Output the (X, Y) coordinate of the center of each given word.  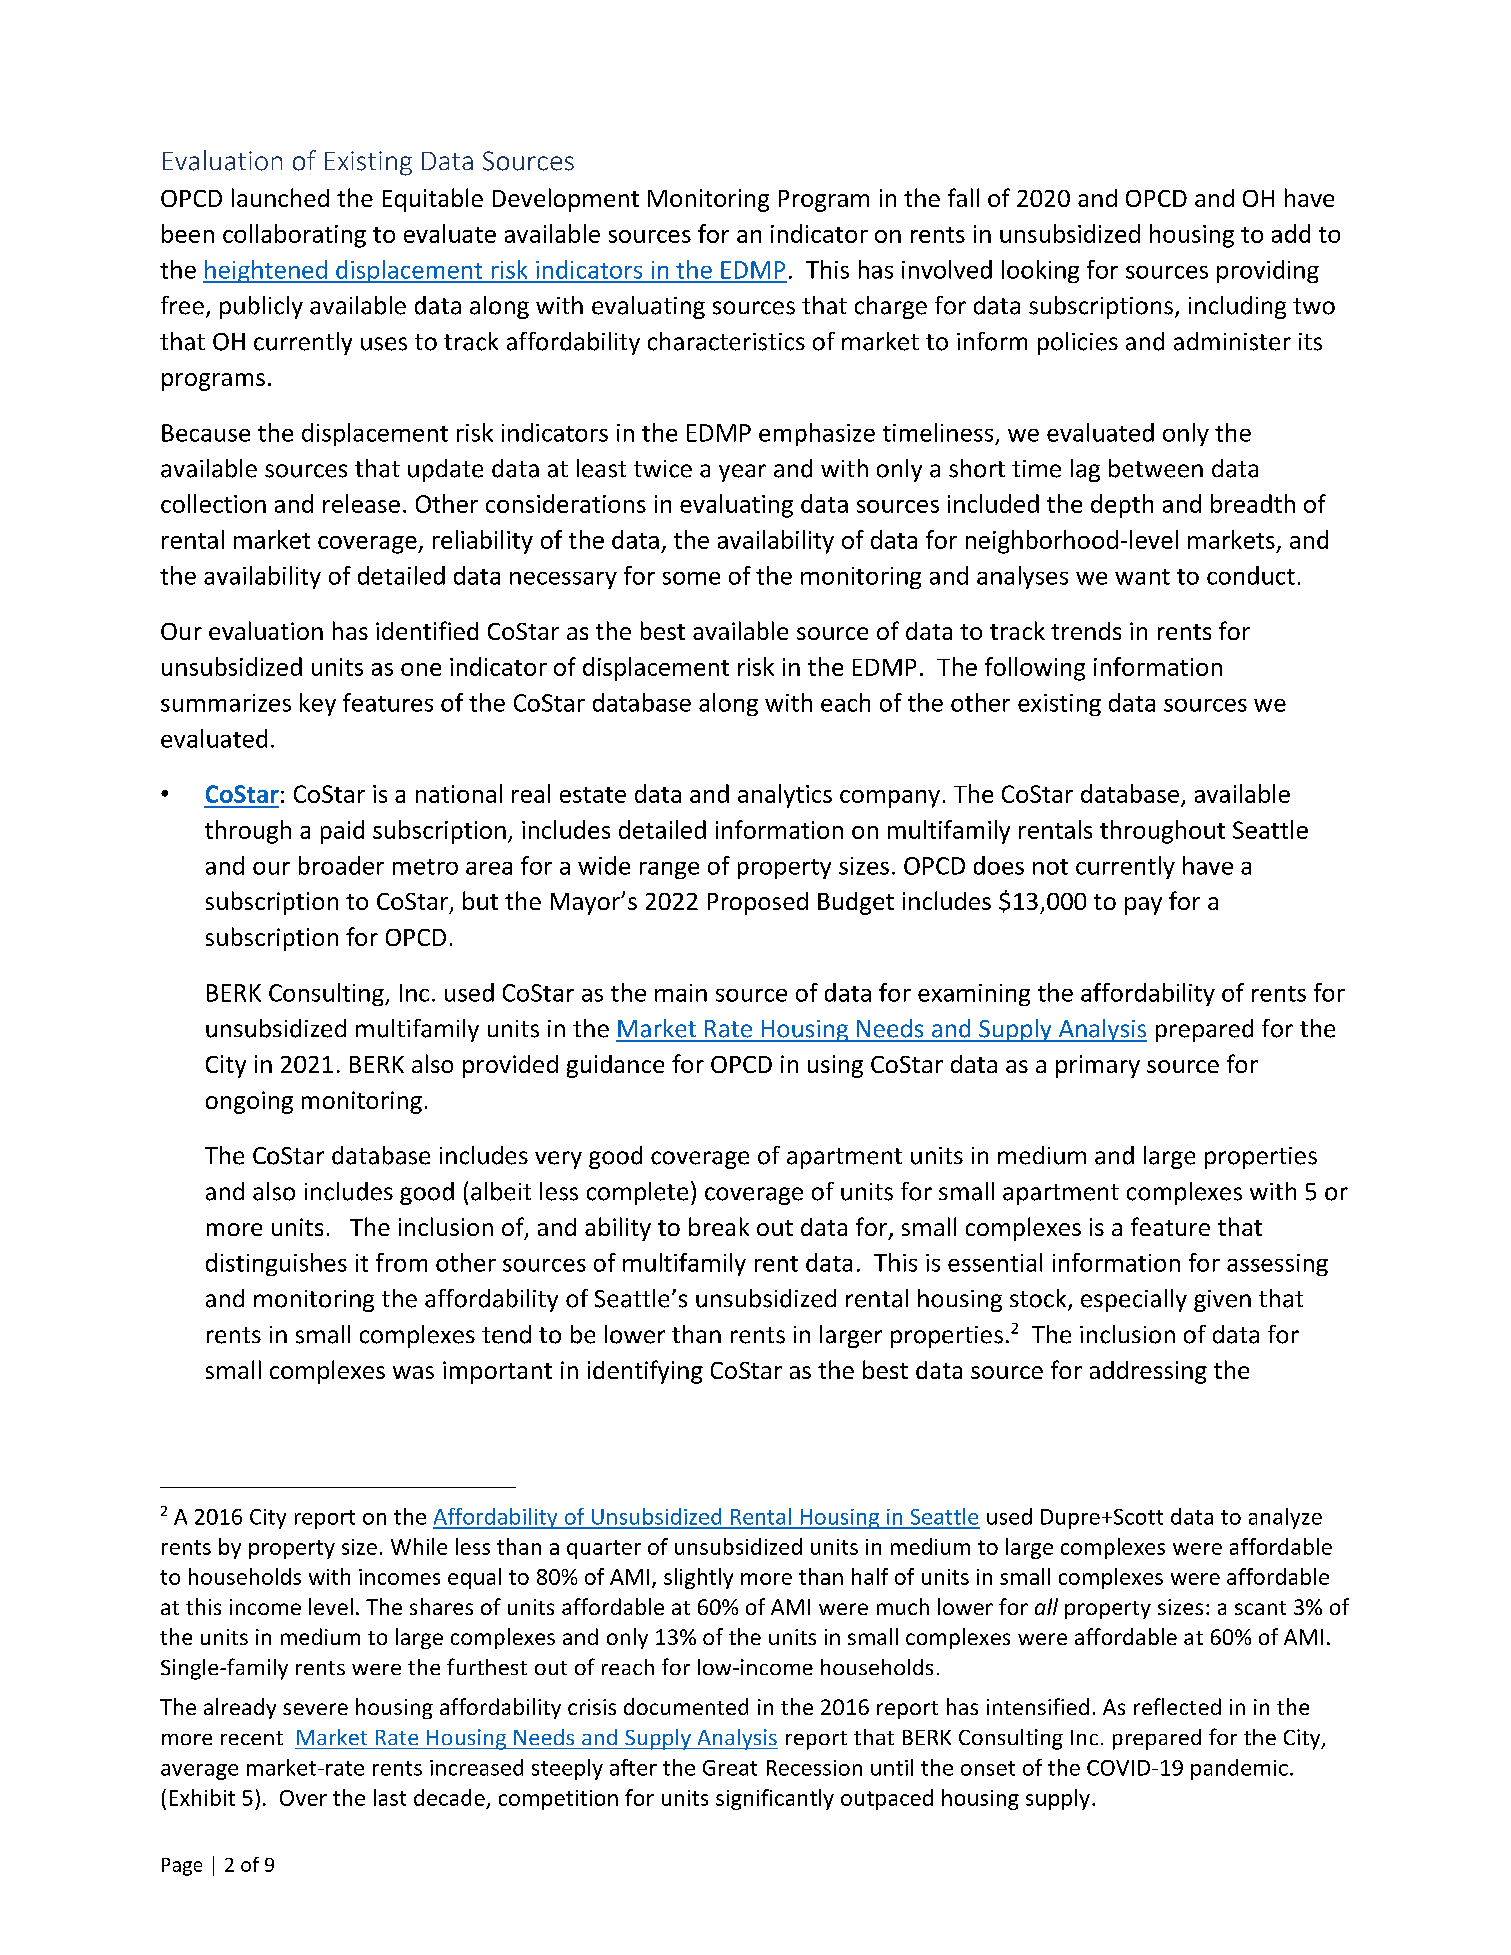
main (681, 993)
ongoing (249, 1102)
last (390, 1797)
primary (1098, 1066)
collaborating (294, 236)
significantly (775, 1799)
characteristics (726, 341)
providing (1268, 271)
